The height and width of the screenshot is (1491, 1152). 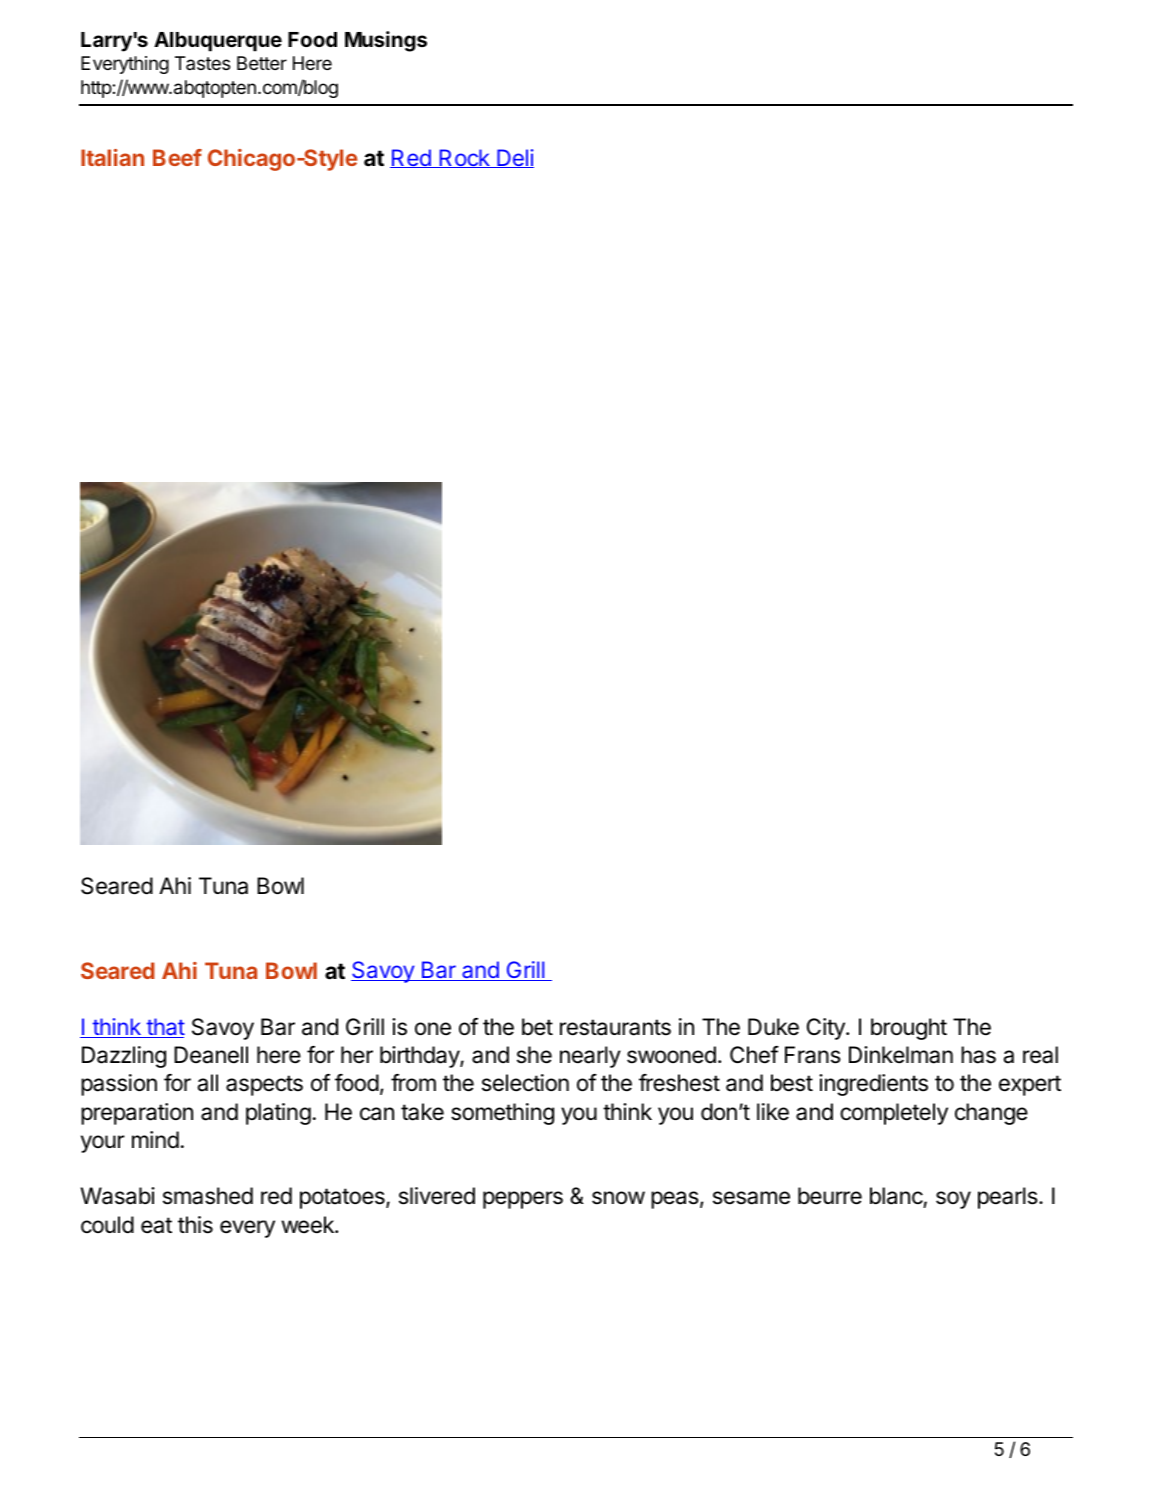 What do you see at coordinates (615, 1027) in the screenshot?
I see `restaurants` at bounding box center [615, 1027].
